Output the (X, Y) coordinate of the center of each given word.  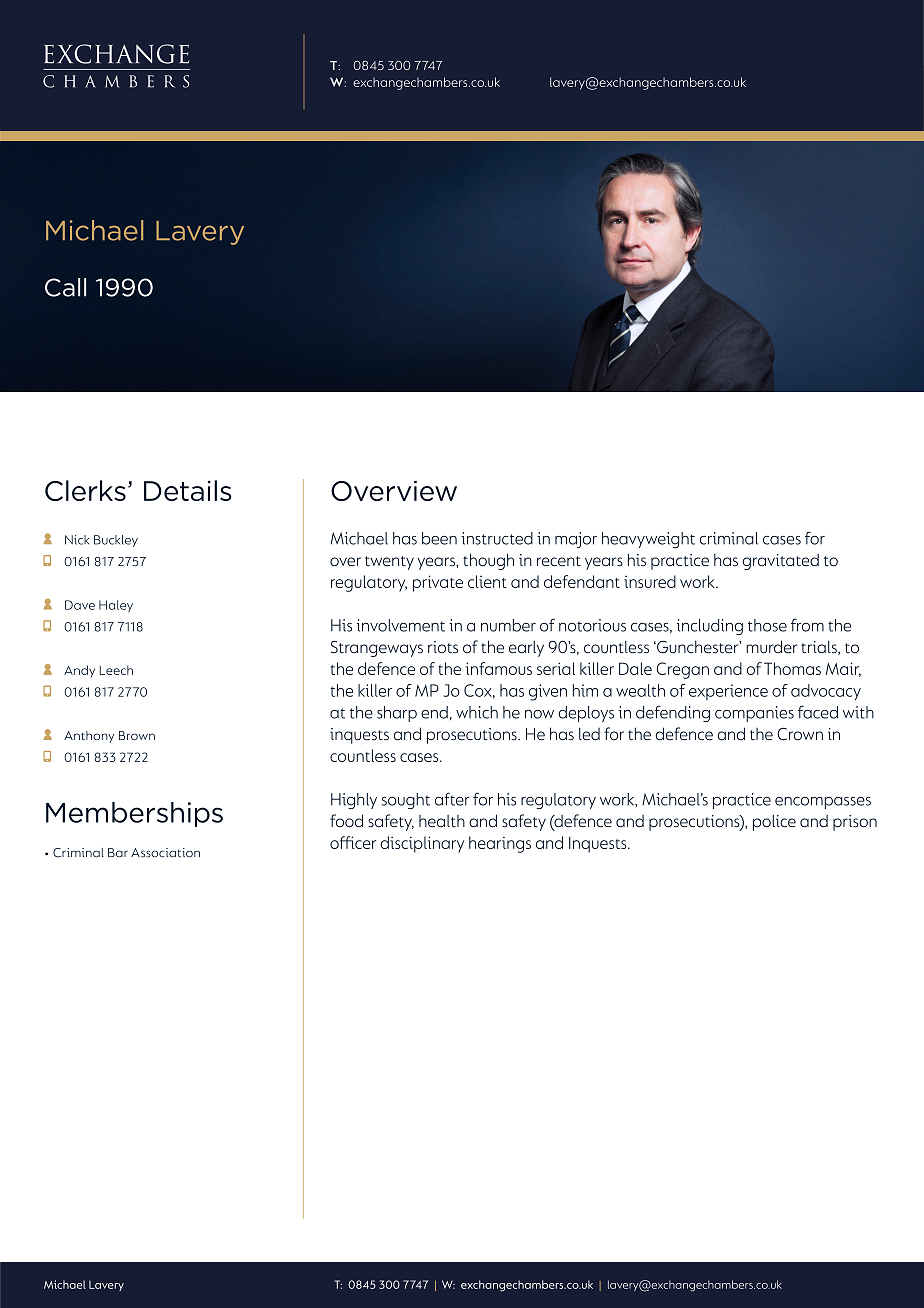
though (488, 561)
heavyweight (648, 540)
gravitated (781, 562)
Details (188, 490)
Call (65, 287)
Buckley (116, 541)
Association (165, 853)
